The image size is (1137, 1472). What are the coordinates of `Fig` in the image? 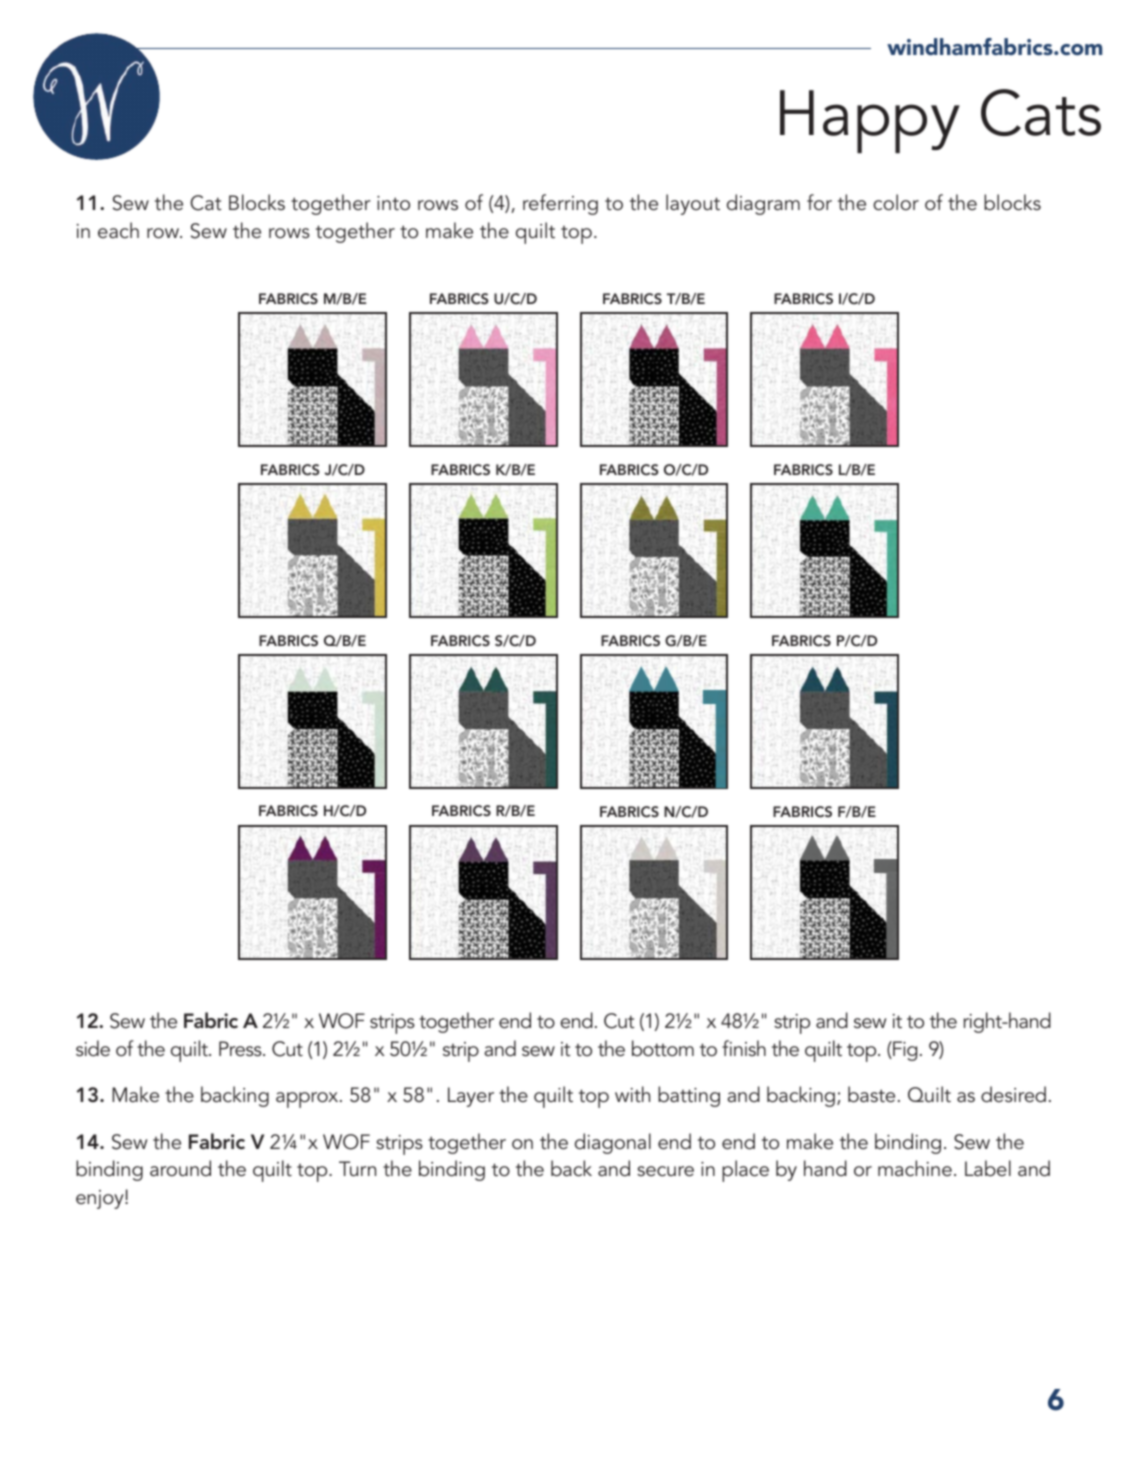 It's located at (904, 1051).
